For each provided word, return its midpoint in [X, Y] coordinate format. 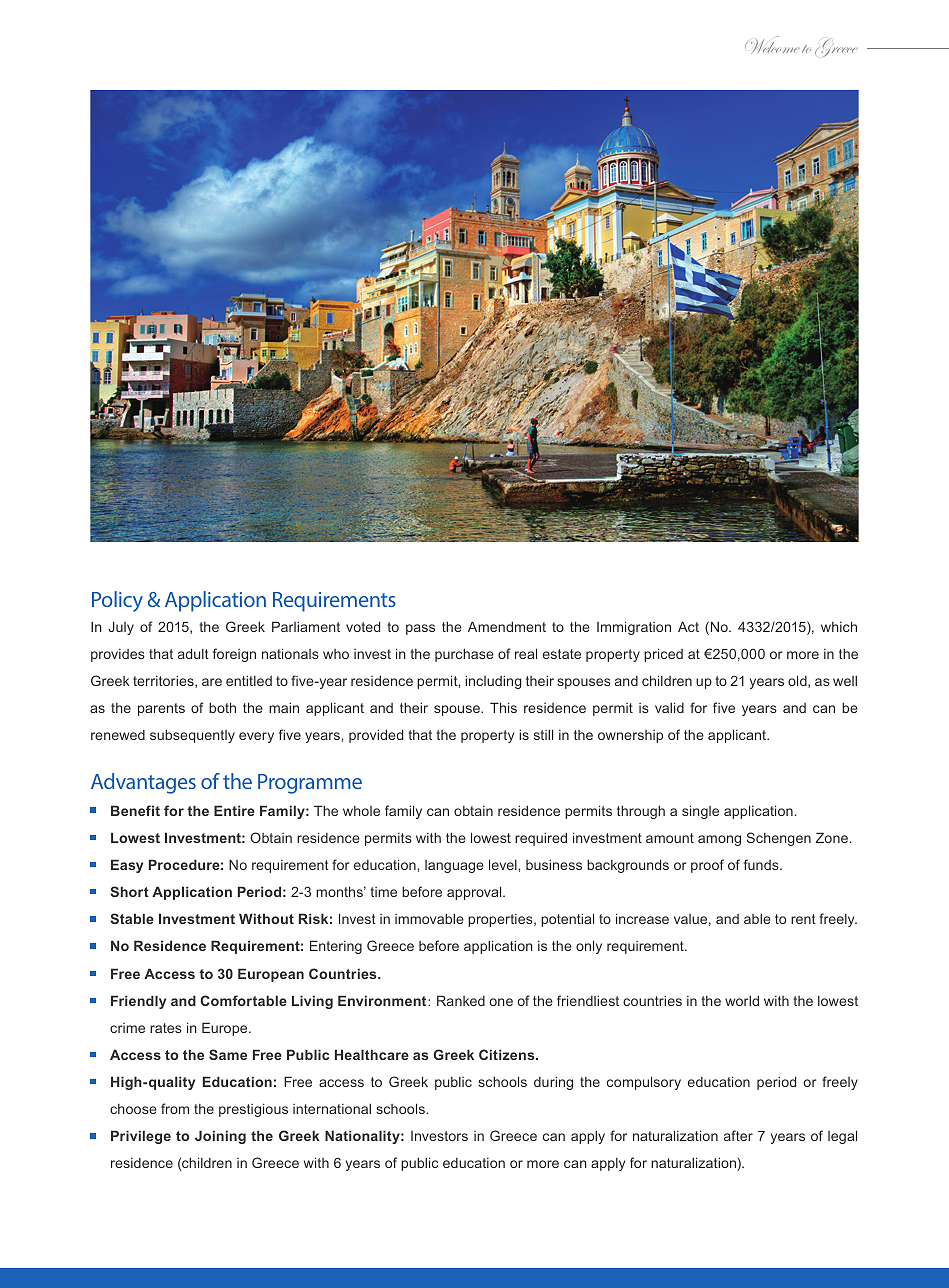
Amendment [507, 626]
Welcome [772, 44]
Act [688, 626]
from [175, 1108]
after [738, 1135]
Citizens [508, 1054]
